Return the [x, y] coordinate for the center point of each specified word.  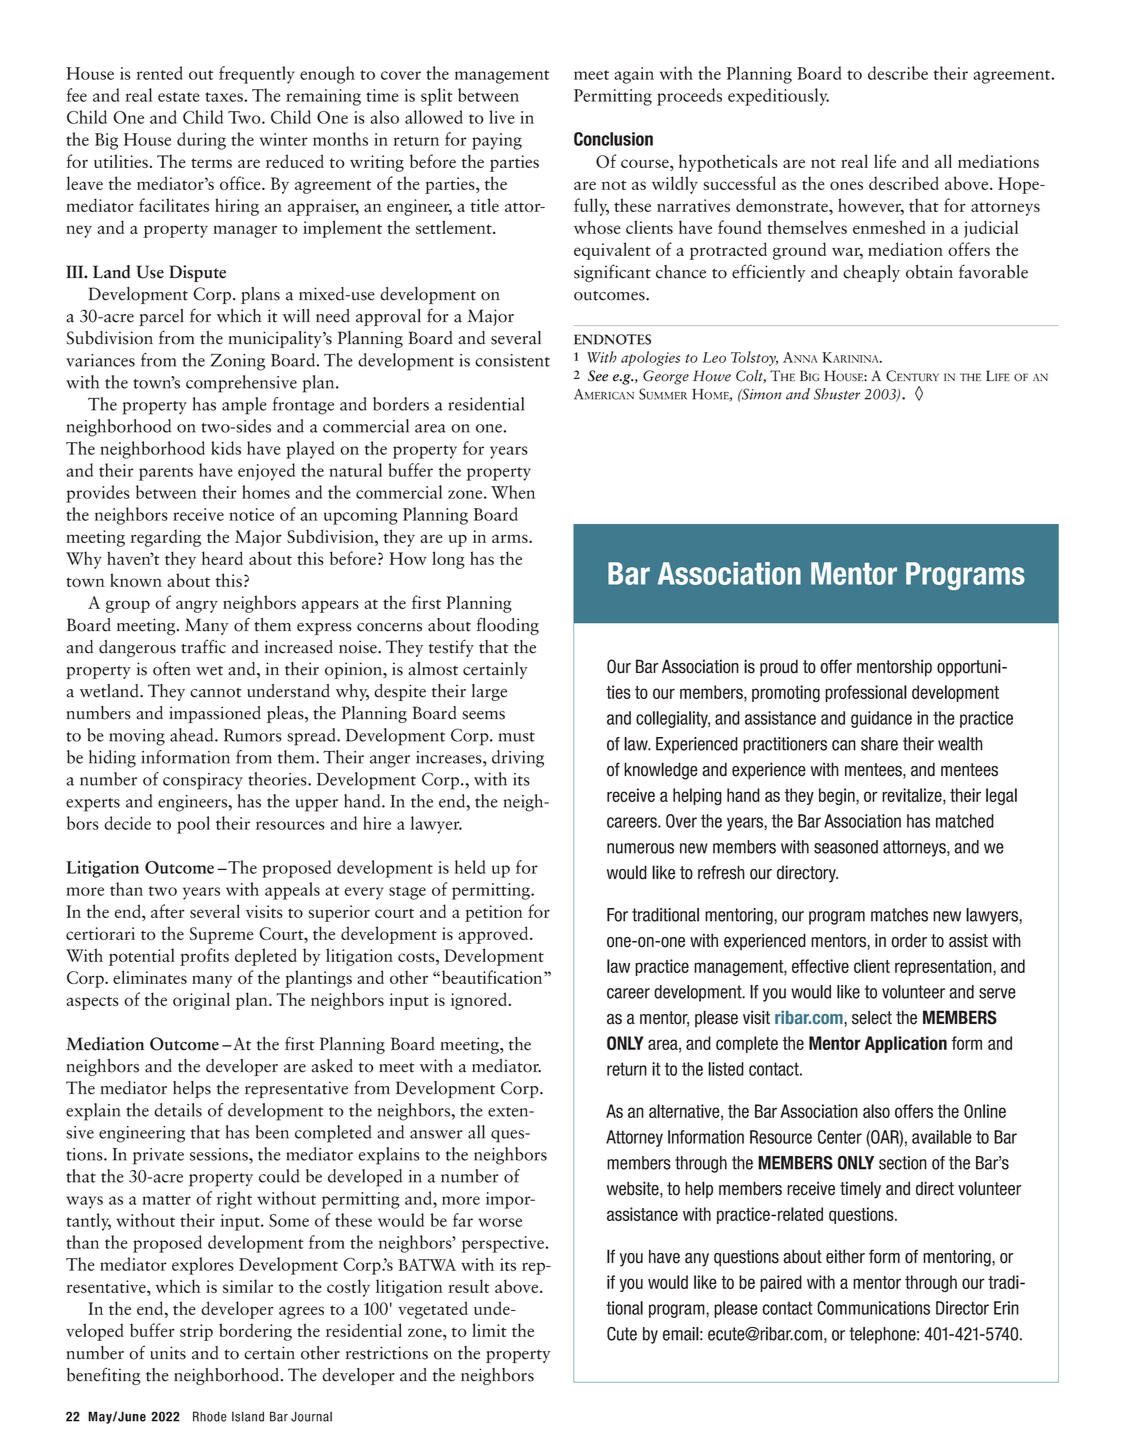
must [517, 737]
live [501, 117]
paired [781, 1283]
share [879, 744]
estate [178, 97]
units [168, 1353]
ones [846, 185]
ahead [193, 735]
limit [489, 1330]
